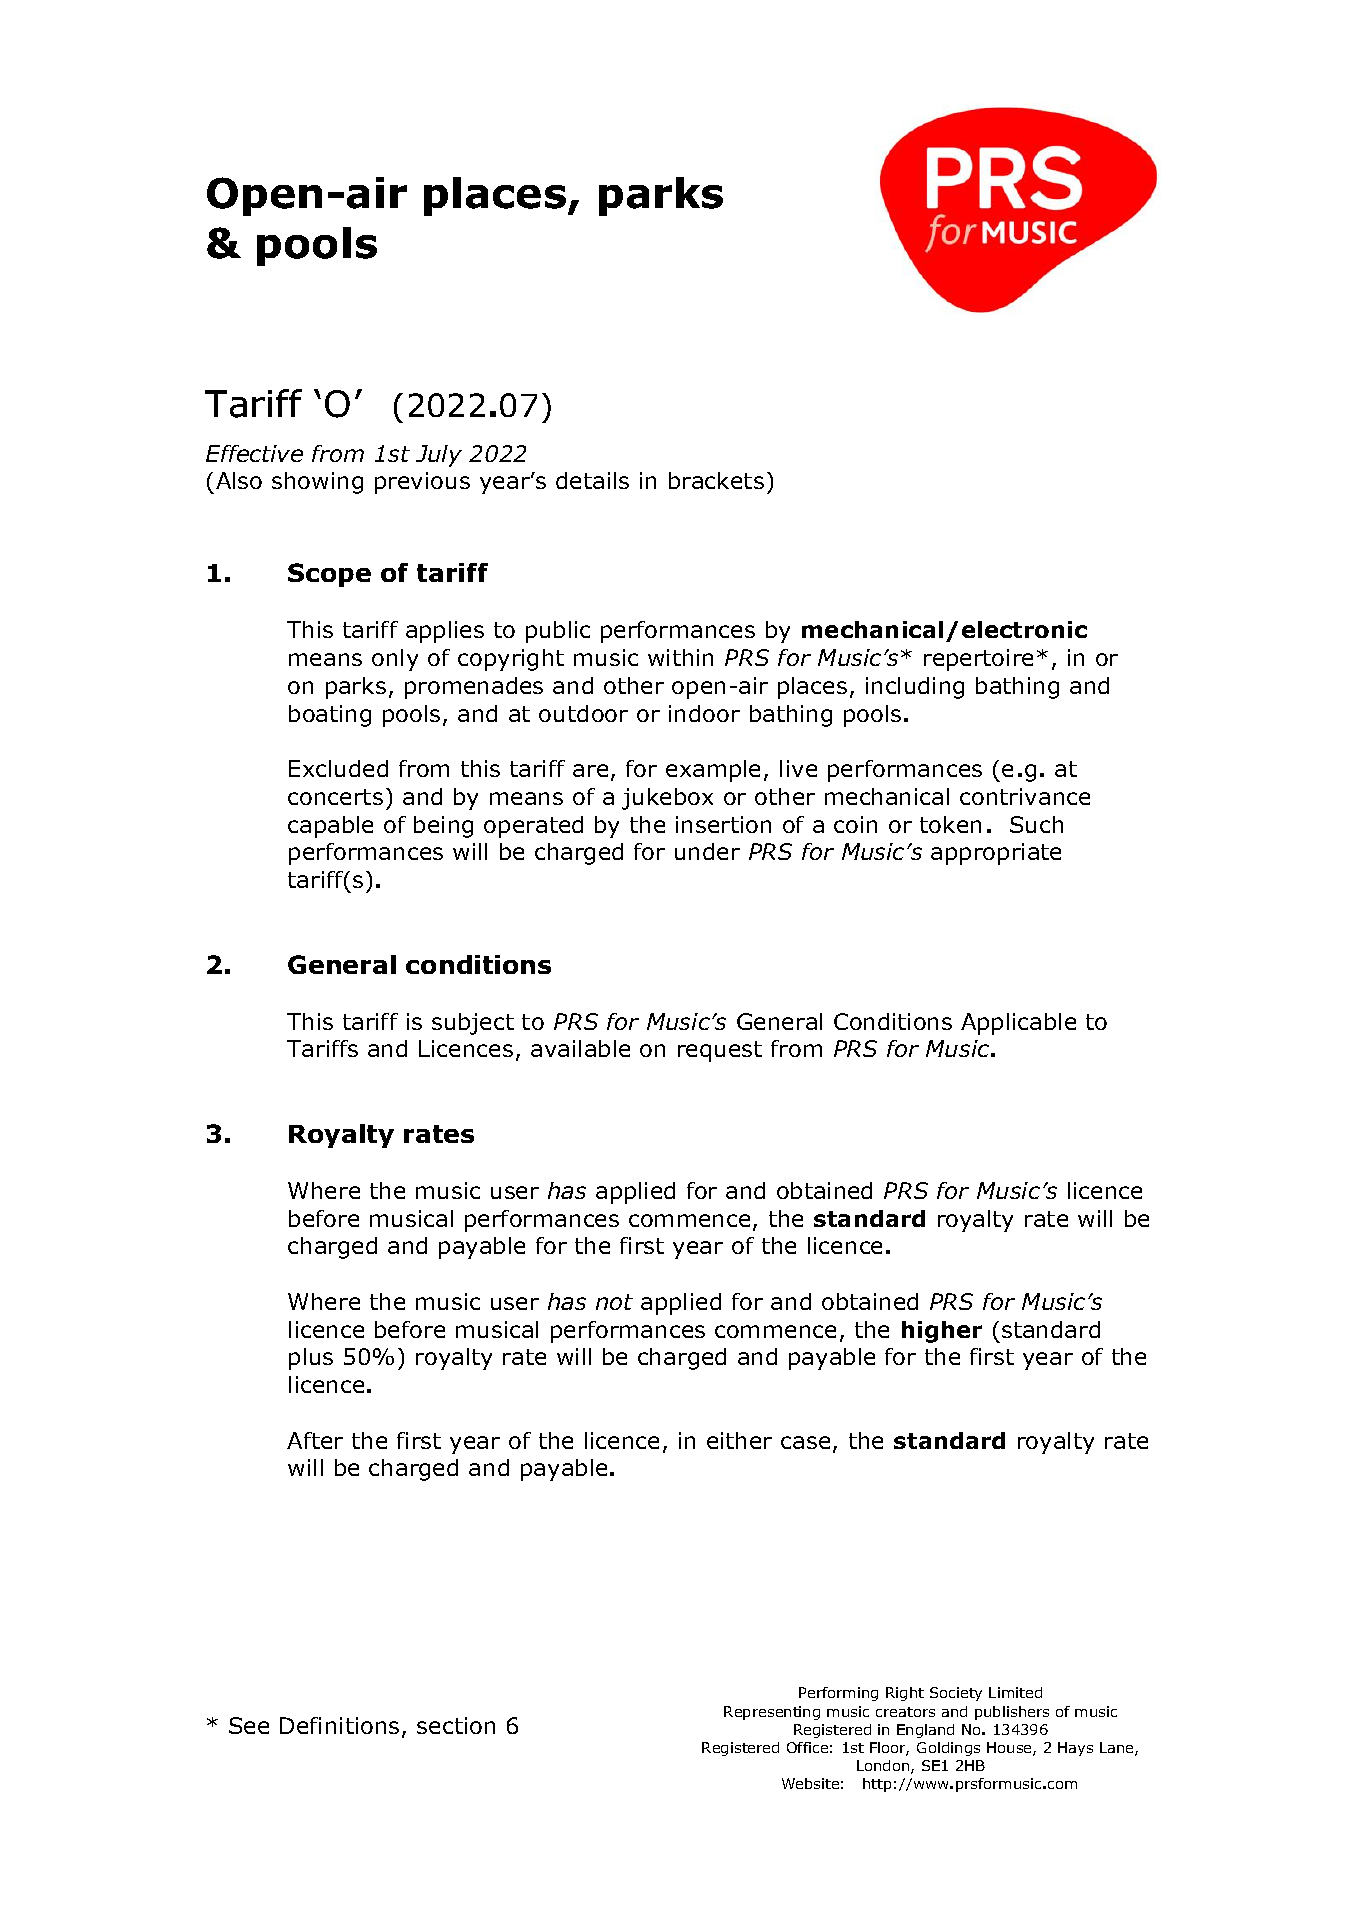 The width and height of the image is (1360, 1922). I want to click on Definitions, so click(339, 1725).
